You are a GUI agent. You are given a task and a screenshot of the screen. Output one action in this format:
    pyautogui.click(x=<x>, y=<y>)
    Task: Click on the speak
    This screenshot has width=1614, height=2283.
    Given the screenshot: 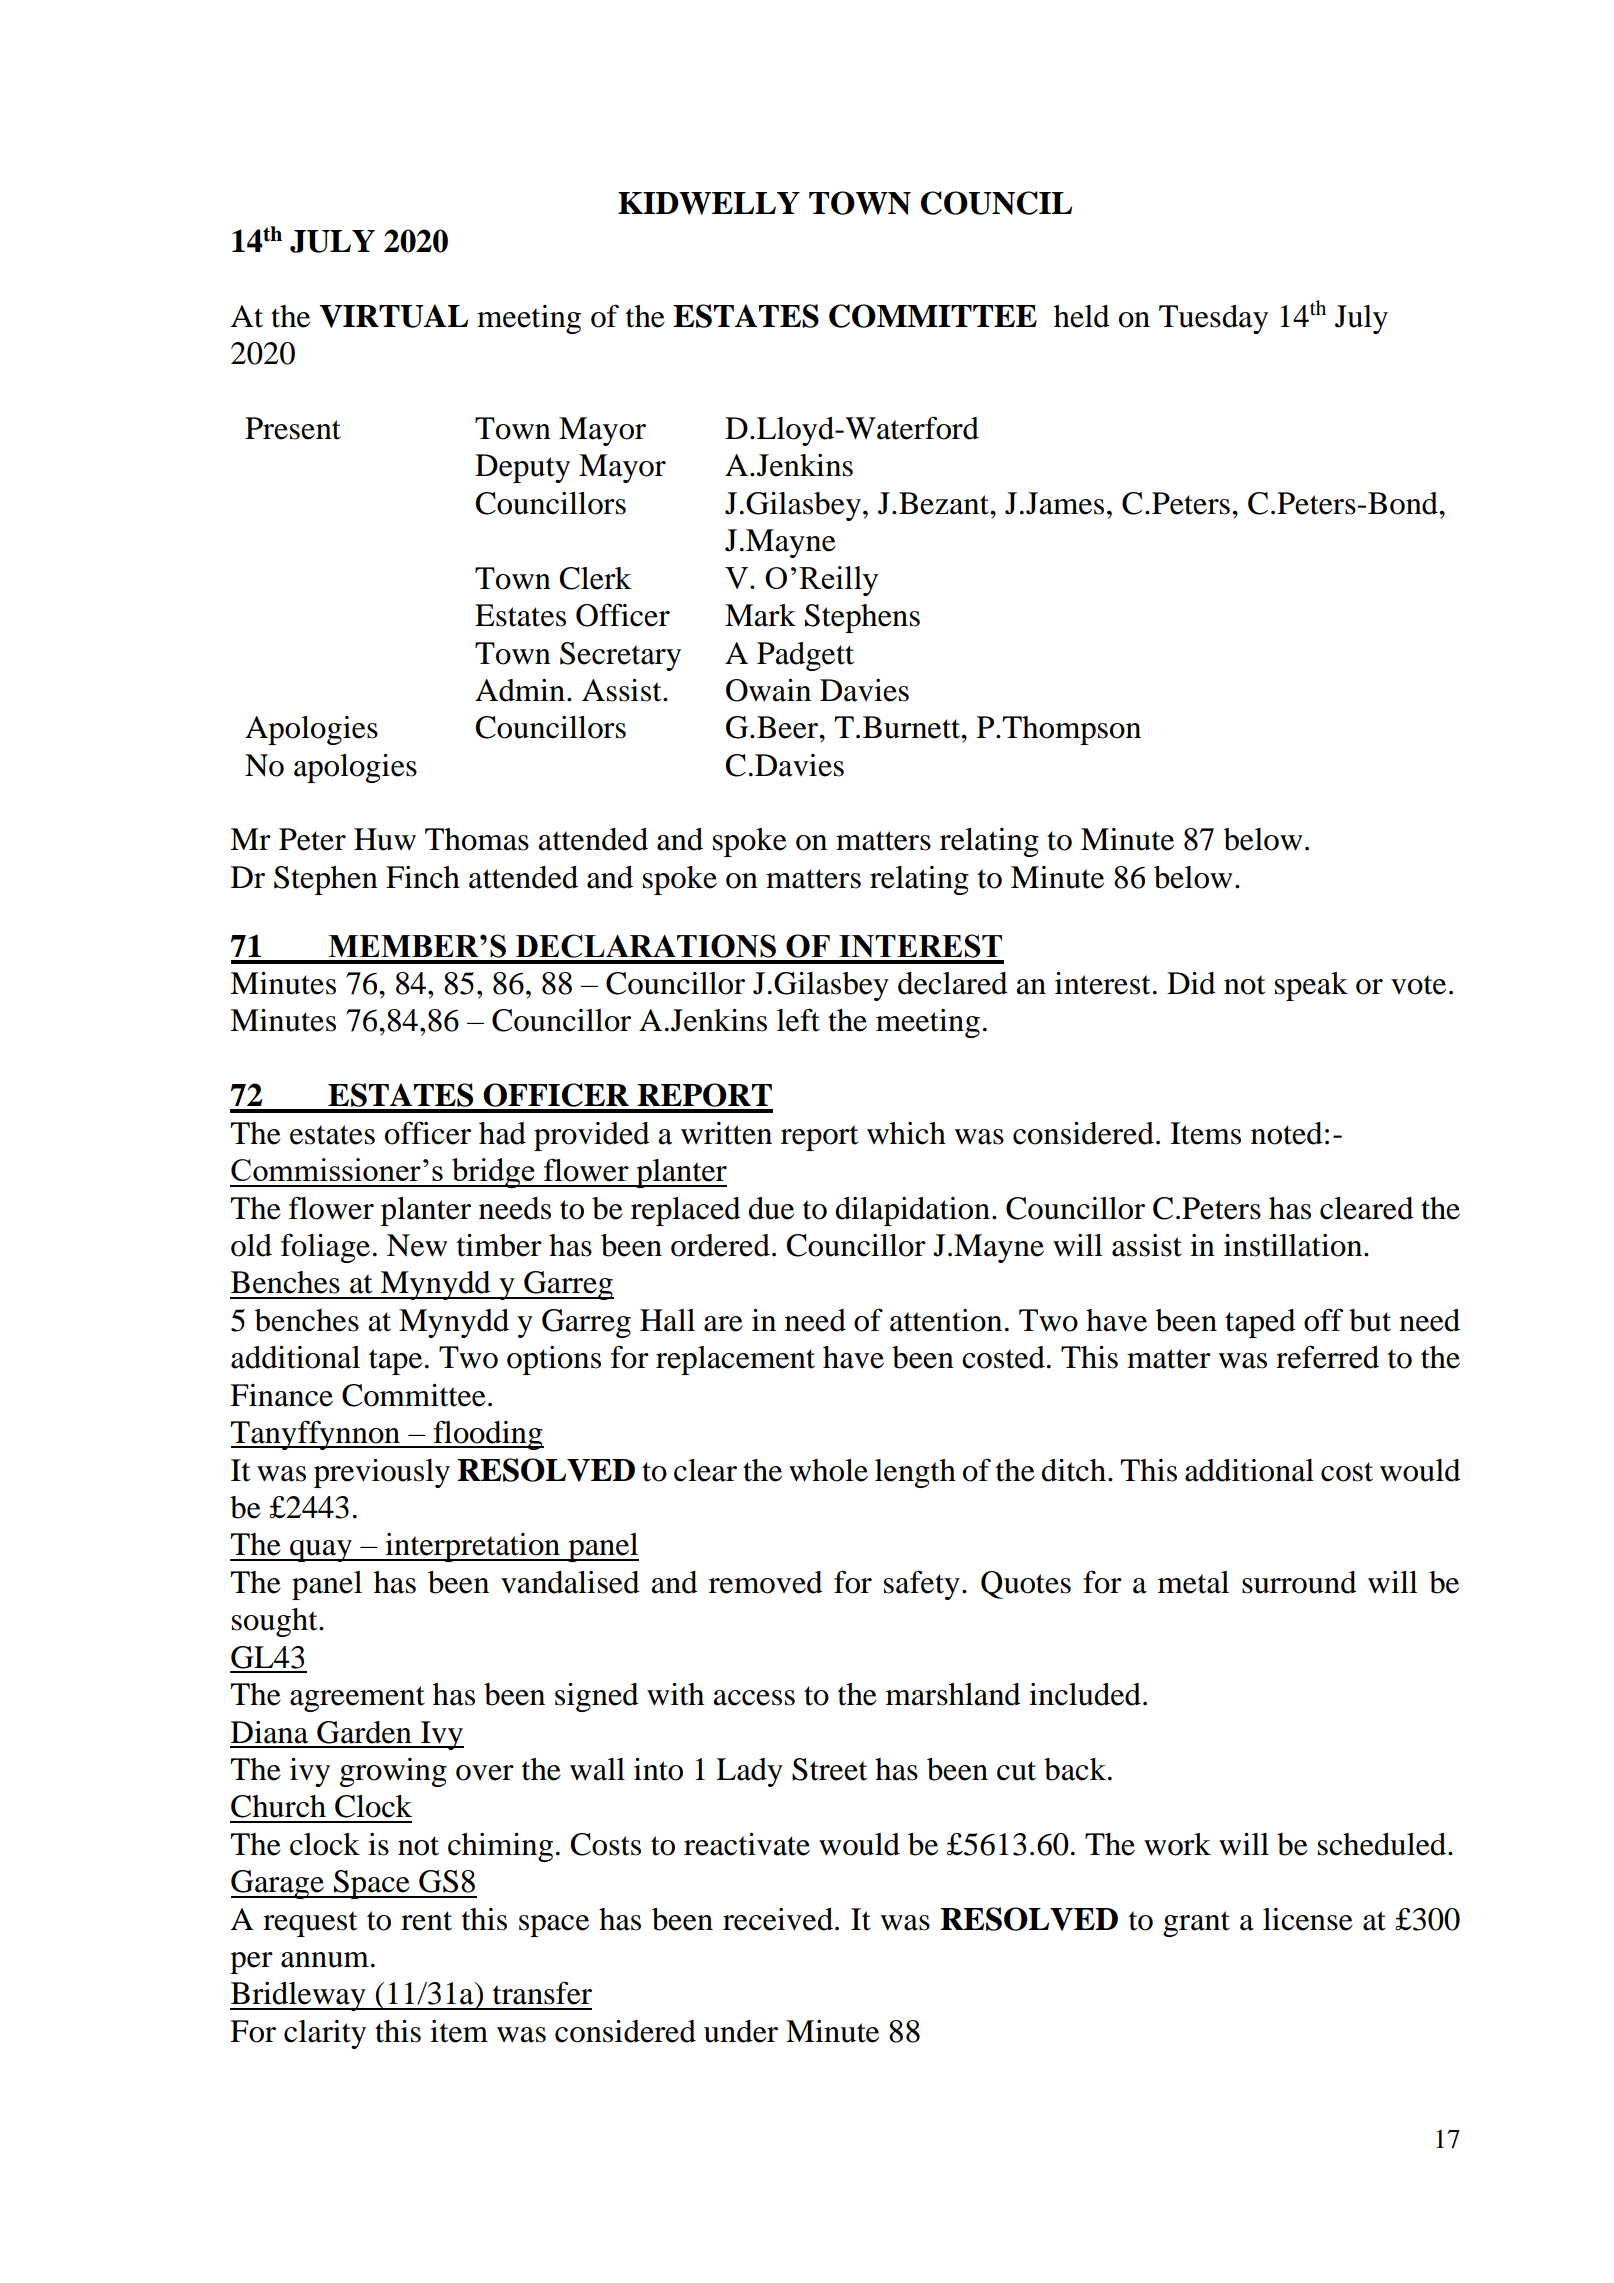 What is the action you would take?
    pyautogui.click(x=1311, y=986)
